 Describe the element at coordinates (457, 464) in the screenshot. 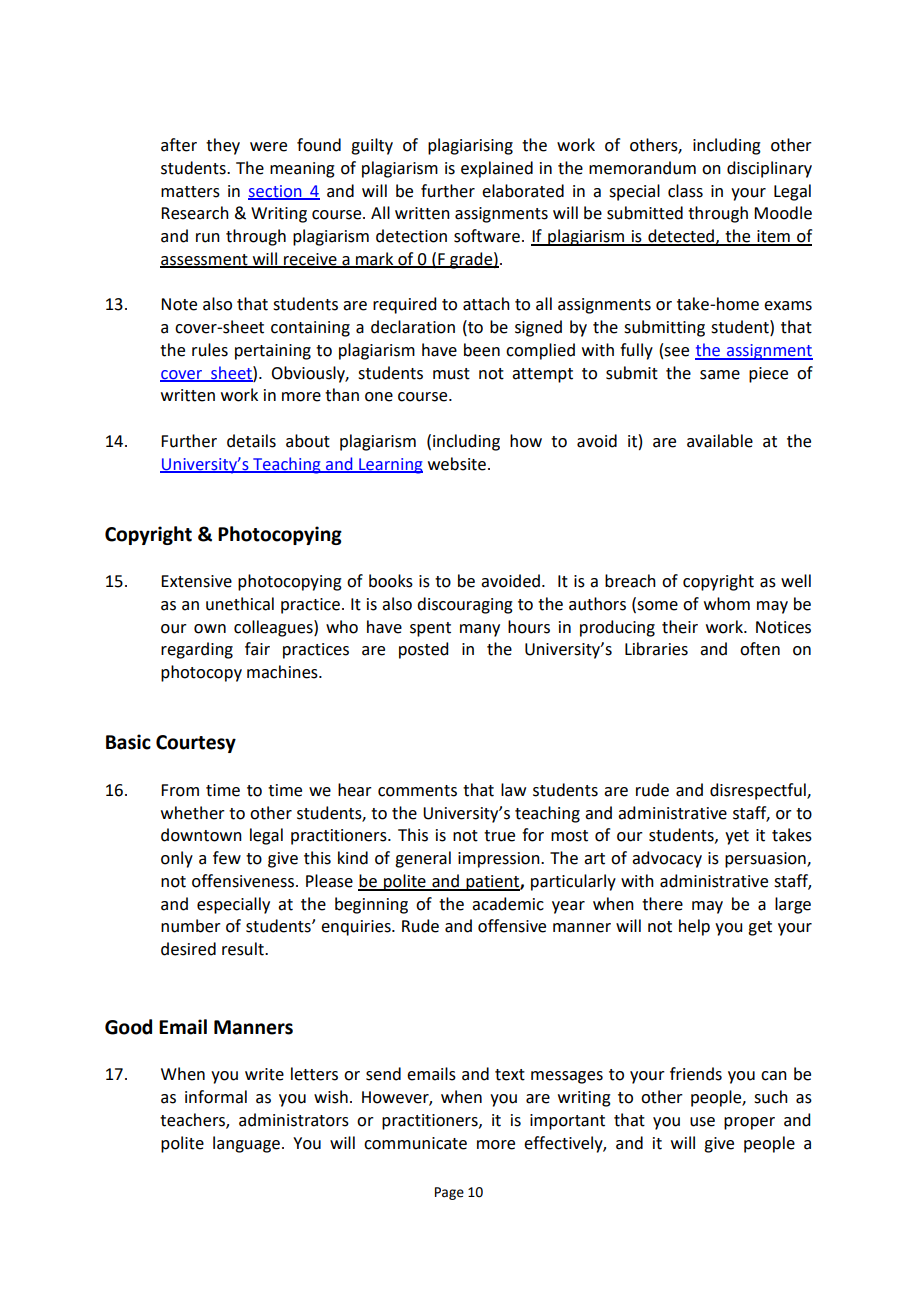

I see `website` at that location.
